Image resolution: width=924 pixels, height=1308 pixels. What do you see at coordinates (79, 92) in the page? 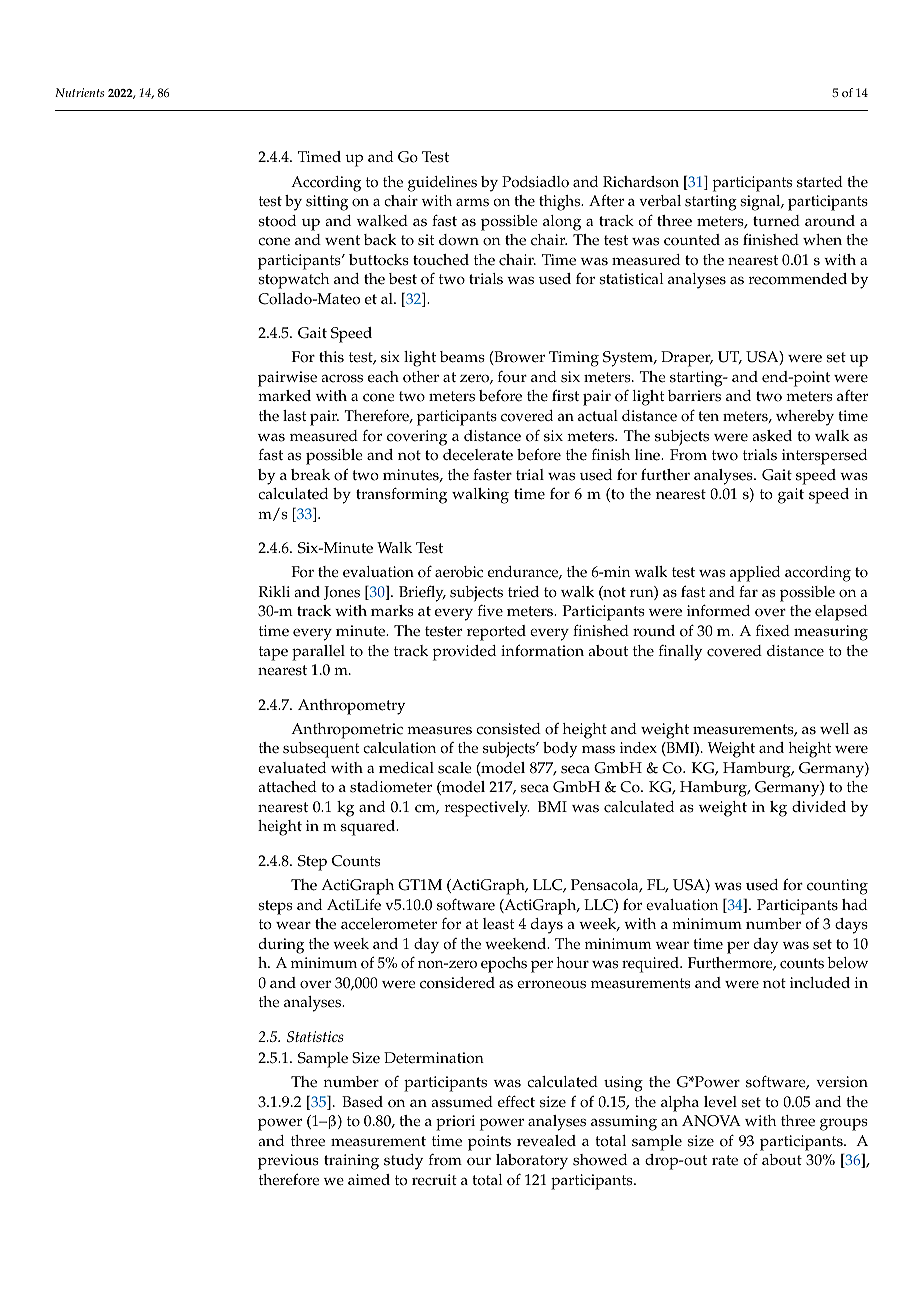
I see `Nutrients` at bounding box center [79, 92].
